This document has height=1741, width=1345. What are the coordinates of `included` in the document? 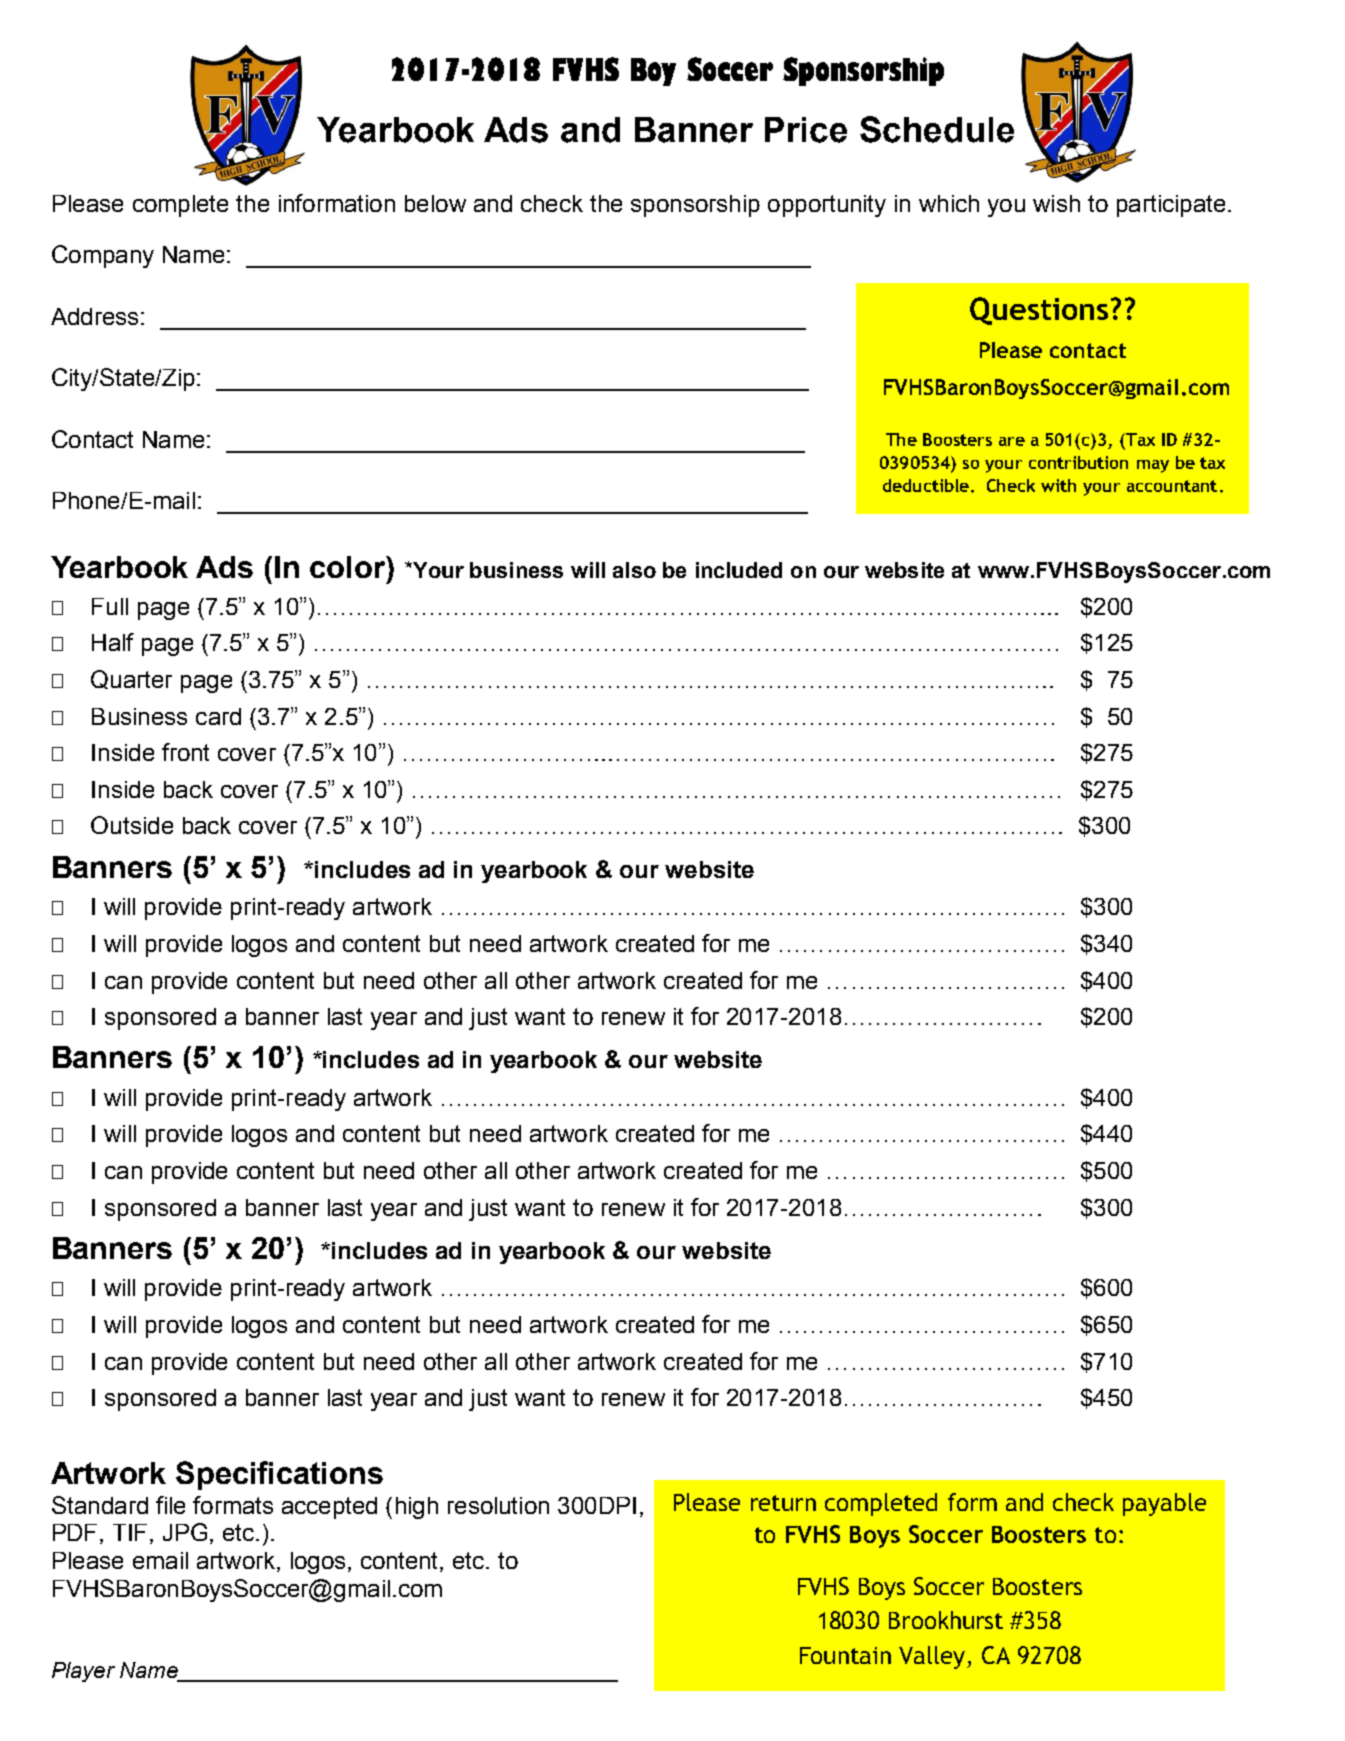 It's located at (739, 570).
